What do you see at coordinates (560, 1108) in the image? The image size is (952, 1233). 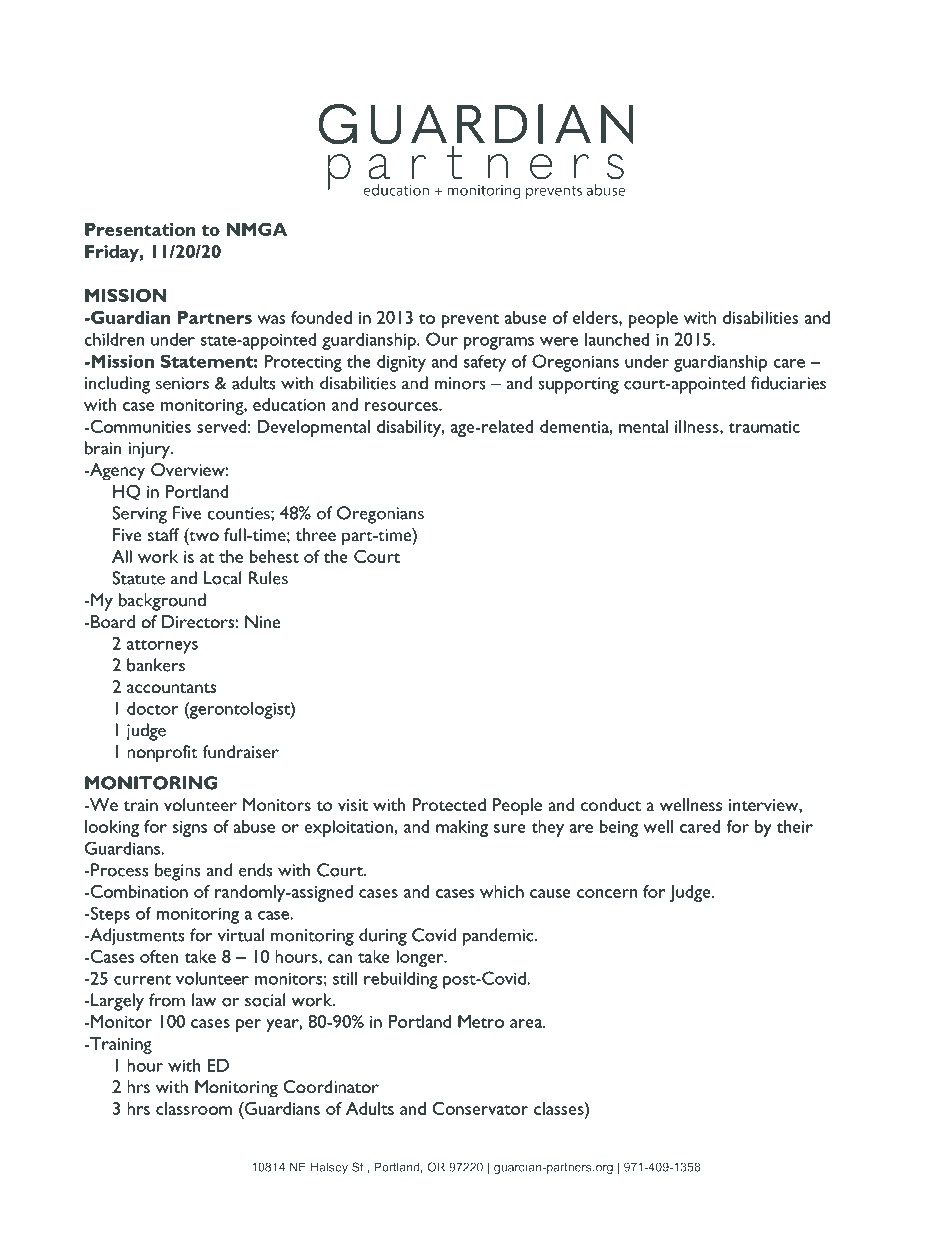 I see `classes` at bounding box center [560, 1108].
